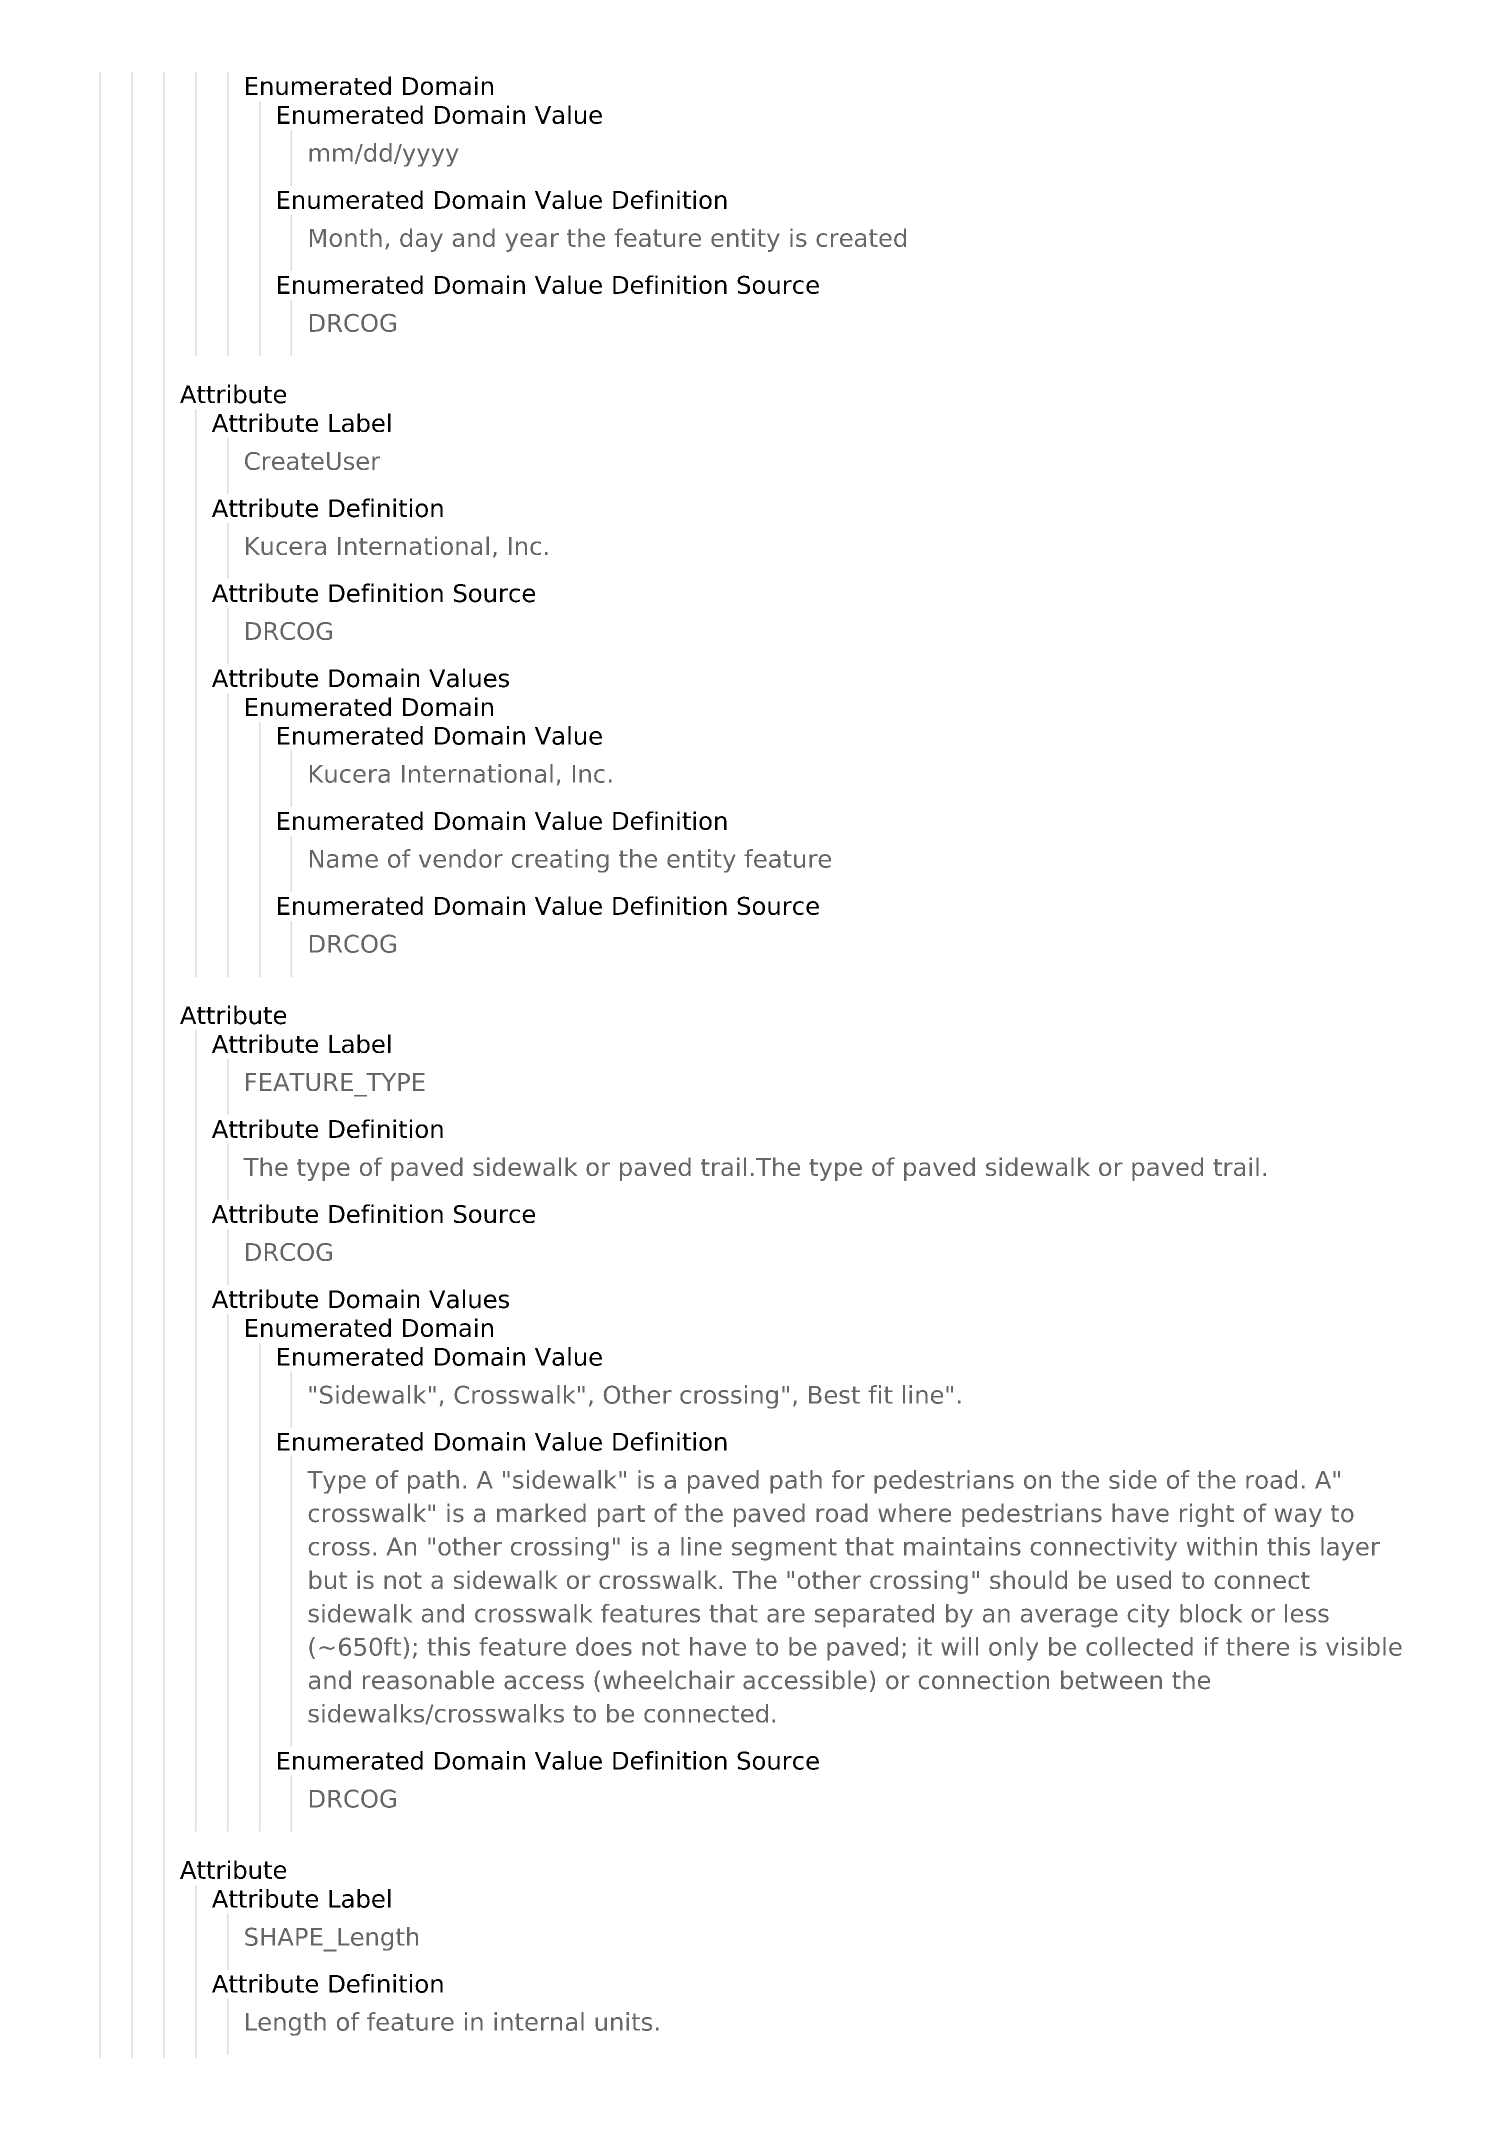  I want to click on units, so click(623, 2021).
